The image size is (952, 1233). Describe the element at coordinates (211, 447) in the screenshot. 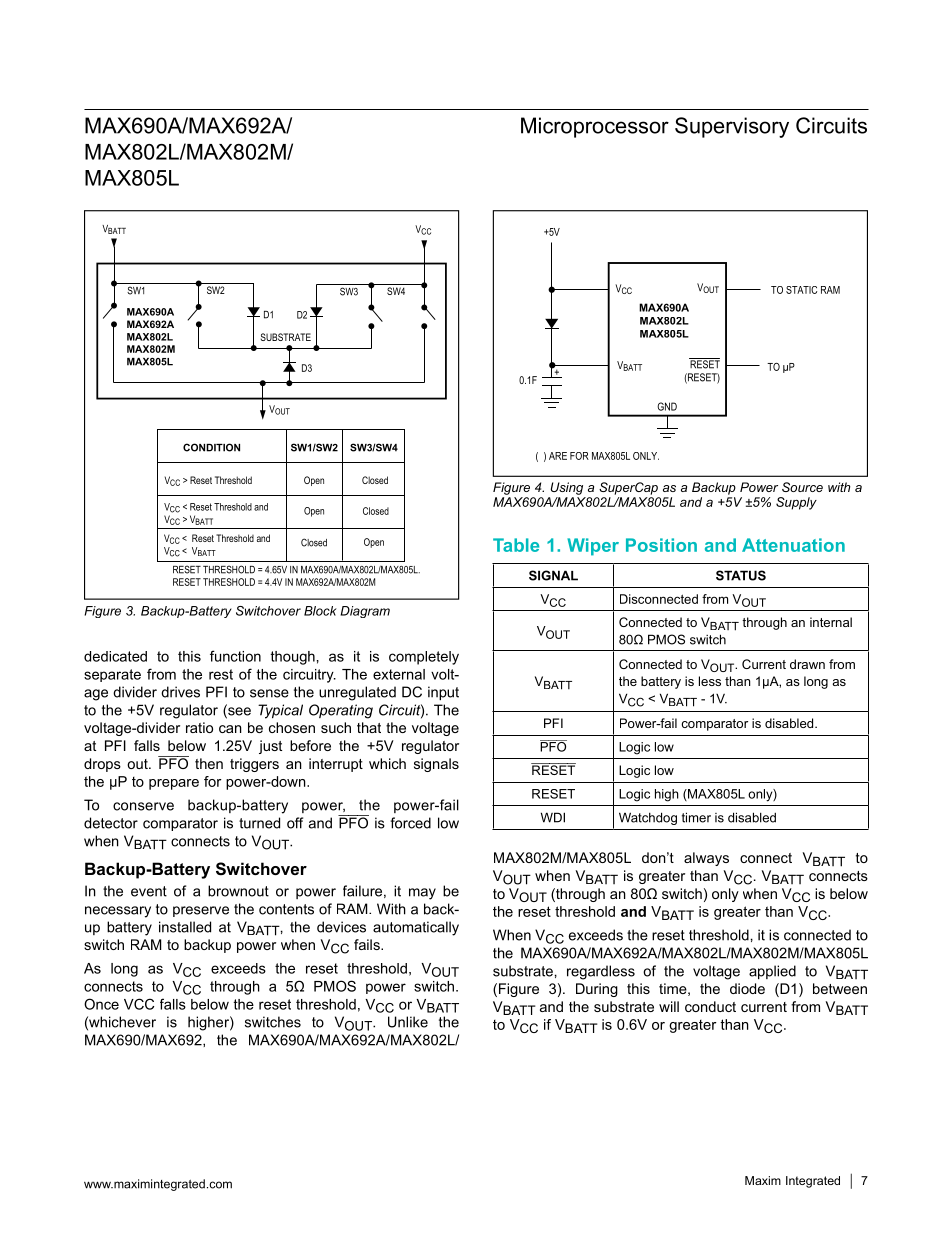

I see `CONDITION` at that location.
